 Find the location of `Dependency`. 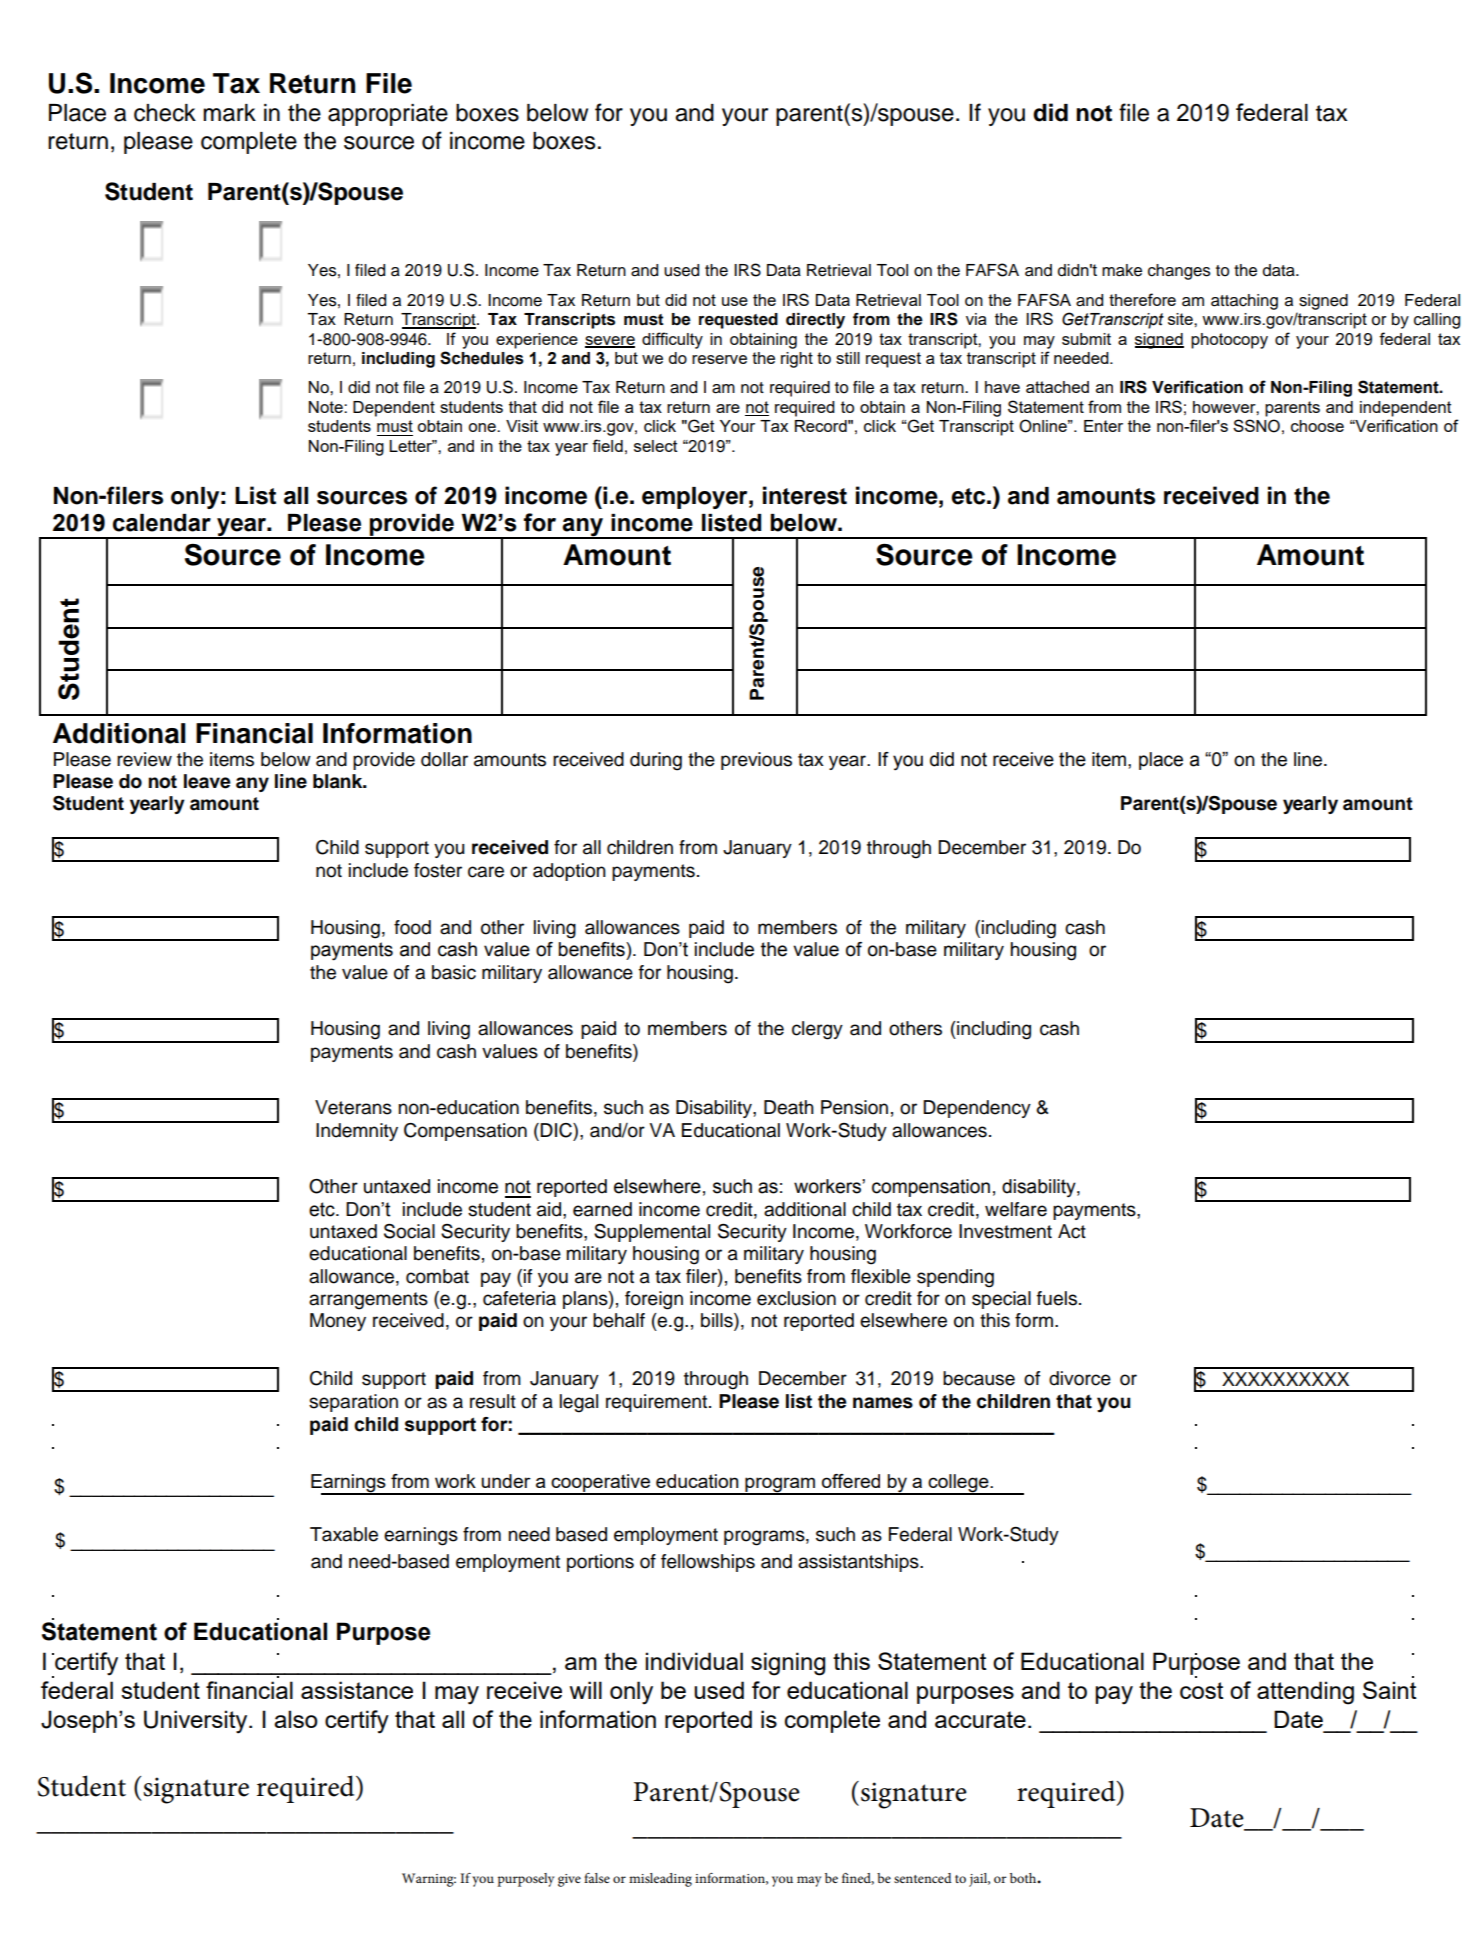

Dependency is located at coordinates (977, 1109).
